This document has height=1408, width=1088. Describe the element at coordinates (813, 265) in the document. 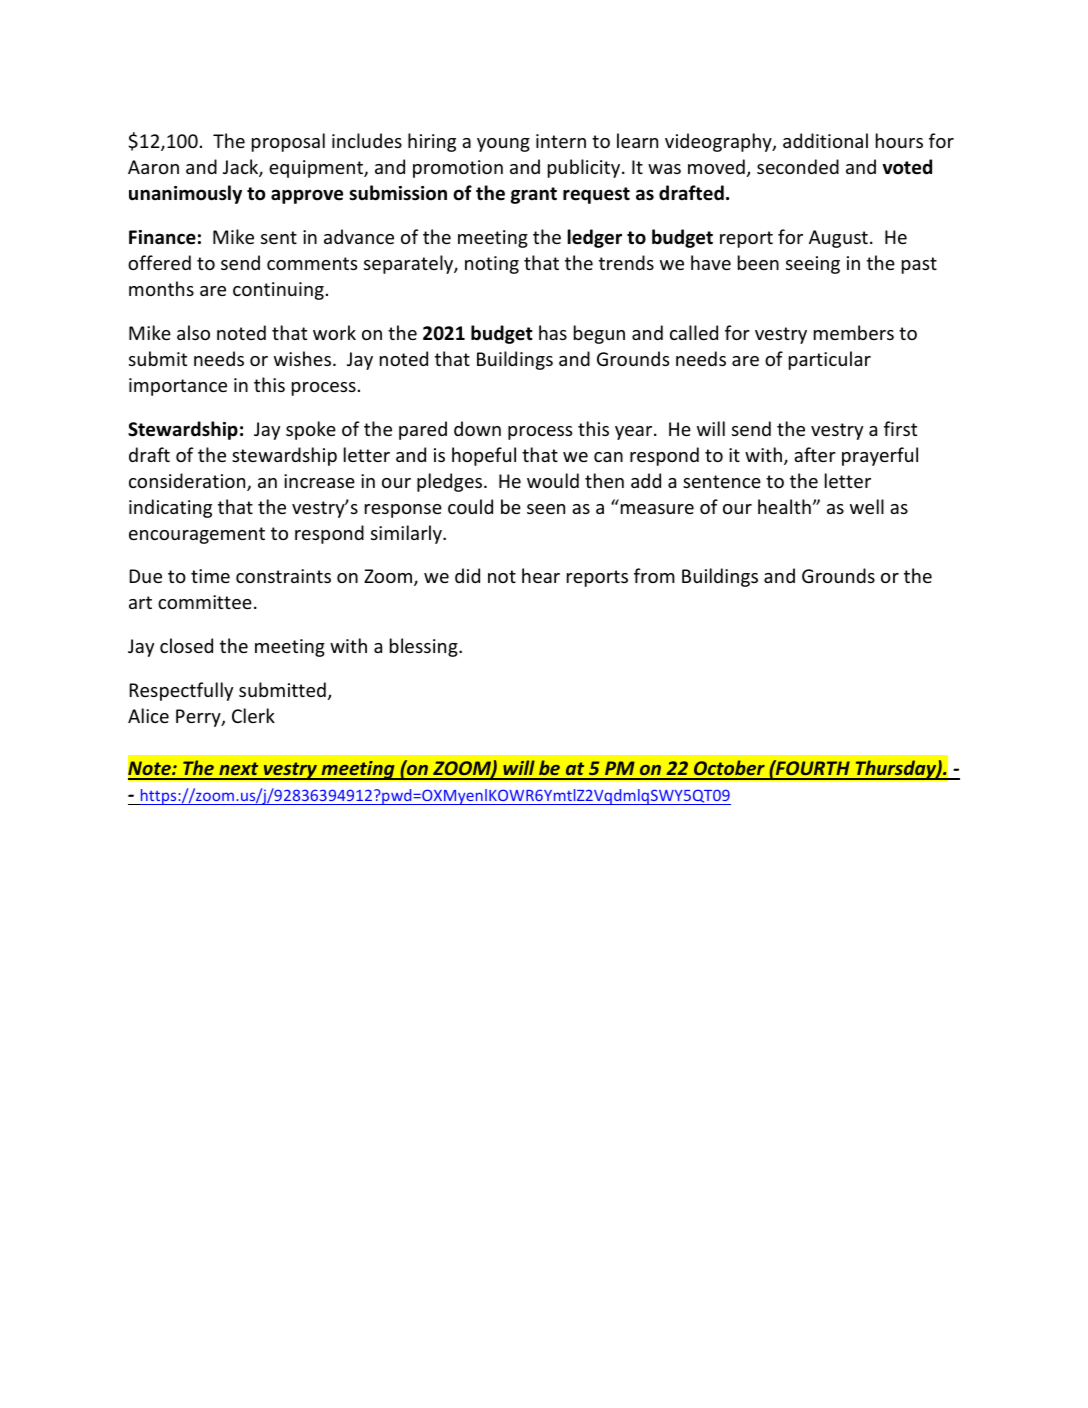

I see `seeing` at that location.
